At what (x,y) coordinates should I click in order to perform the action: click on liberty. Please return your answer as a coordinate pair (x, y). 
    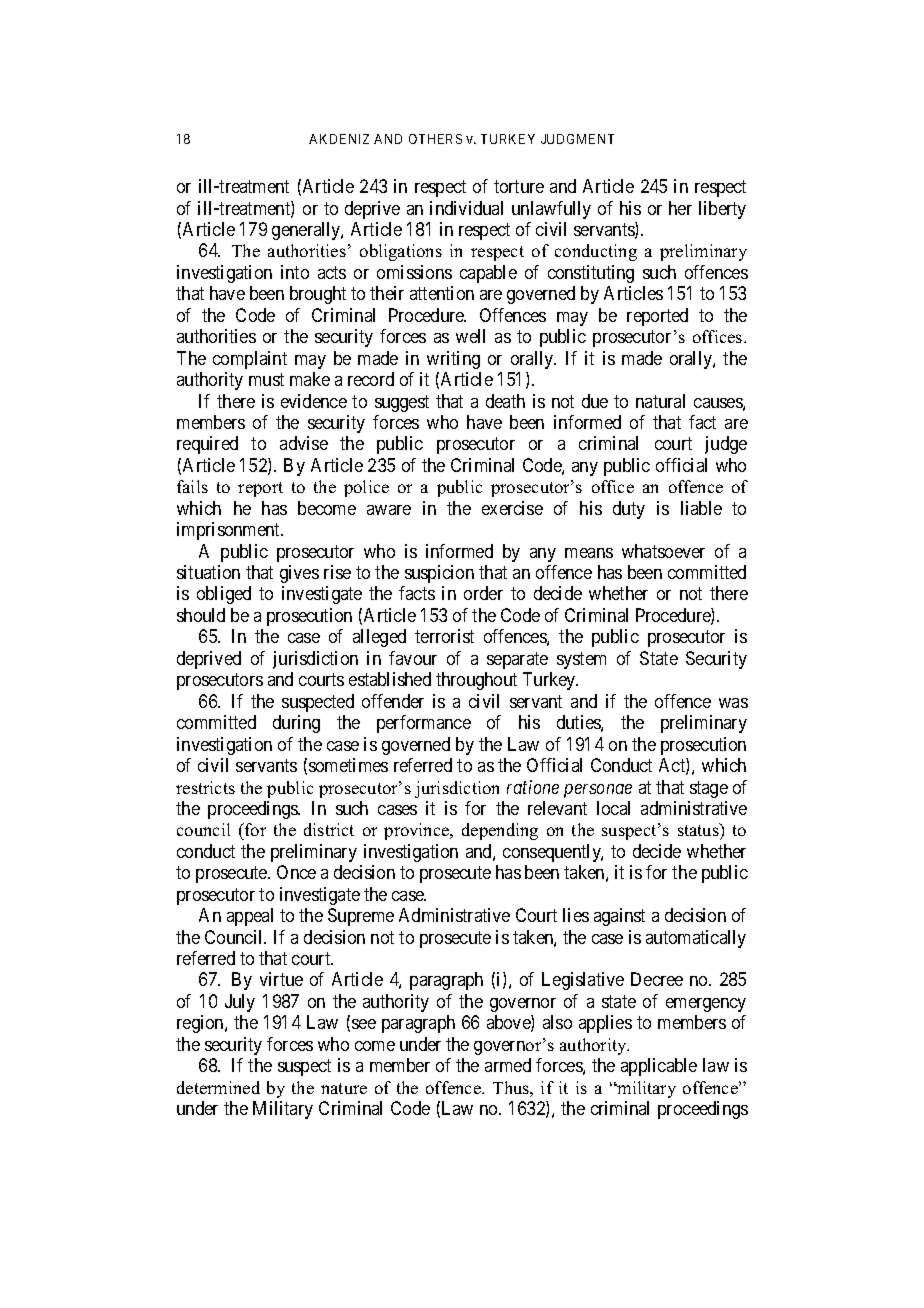
    Looking at the image, I should click on (722, 210).
